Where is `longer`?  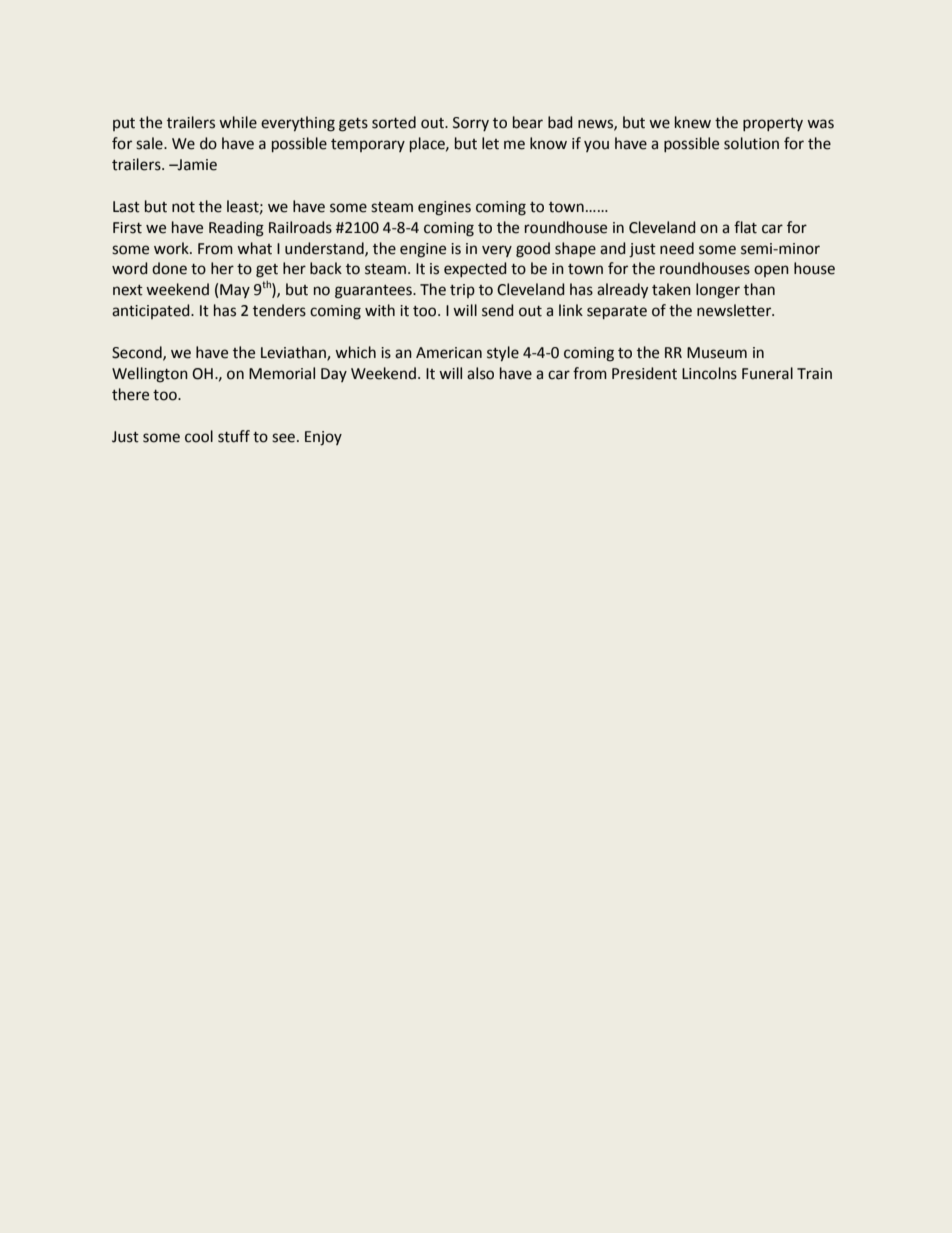
longer is located at coordinates (718, 291).
